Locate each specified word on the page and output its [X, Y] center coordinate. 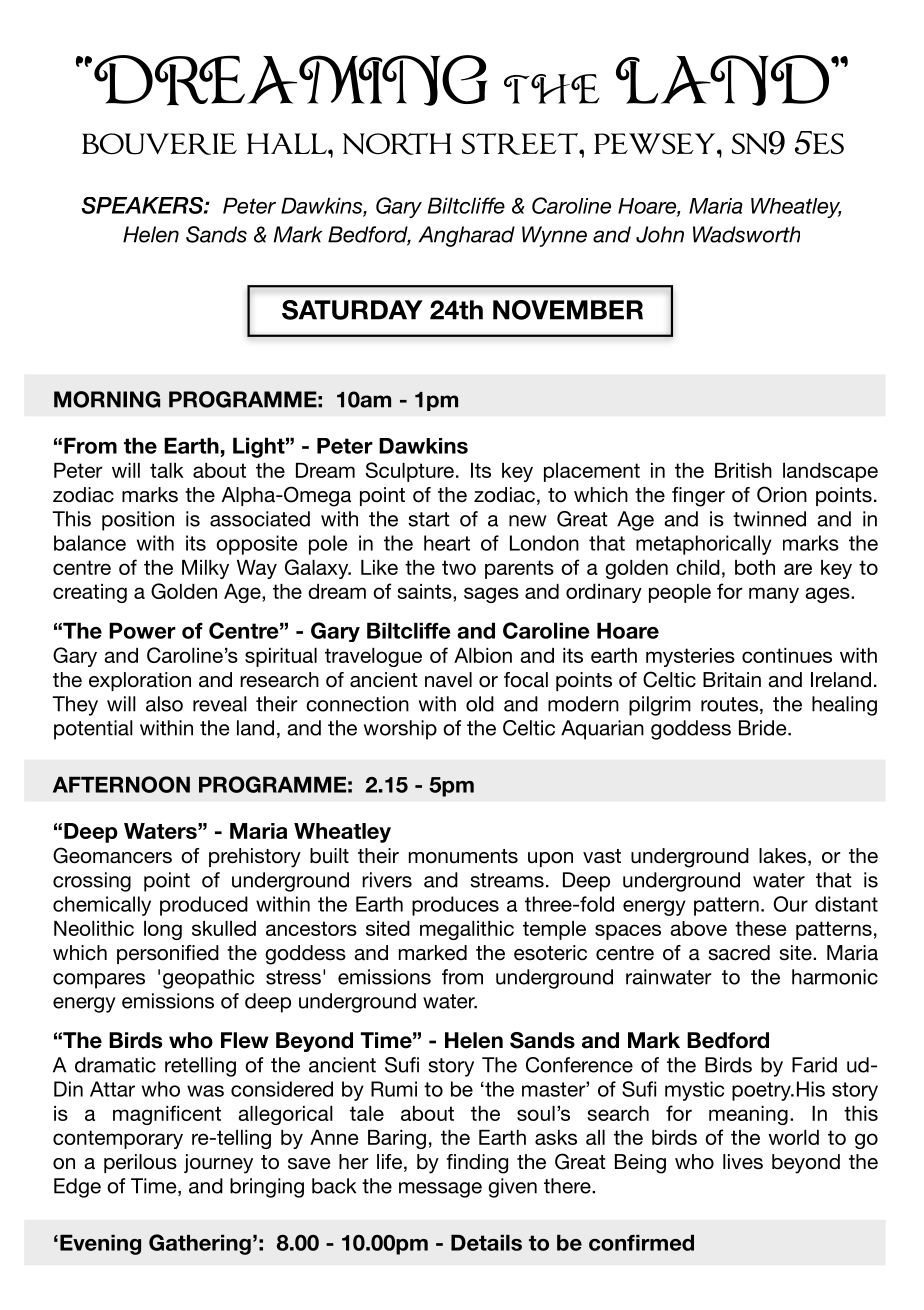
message [440, 1190]
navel [448, 680]
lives [743, 1162]
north [397, 144]
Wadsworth [746, 234]
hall [288, 143]
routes [729, 704]
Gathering [200, 1244]
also [164, 704]
